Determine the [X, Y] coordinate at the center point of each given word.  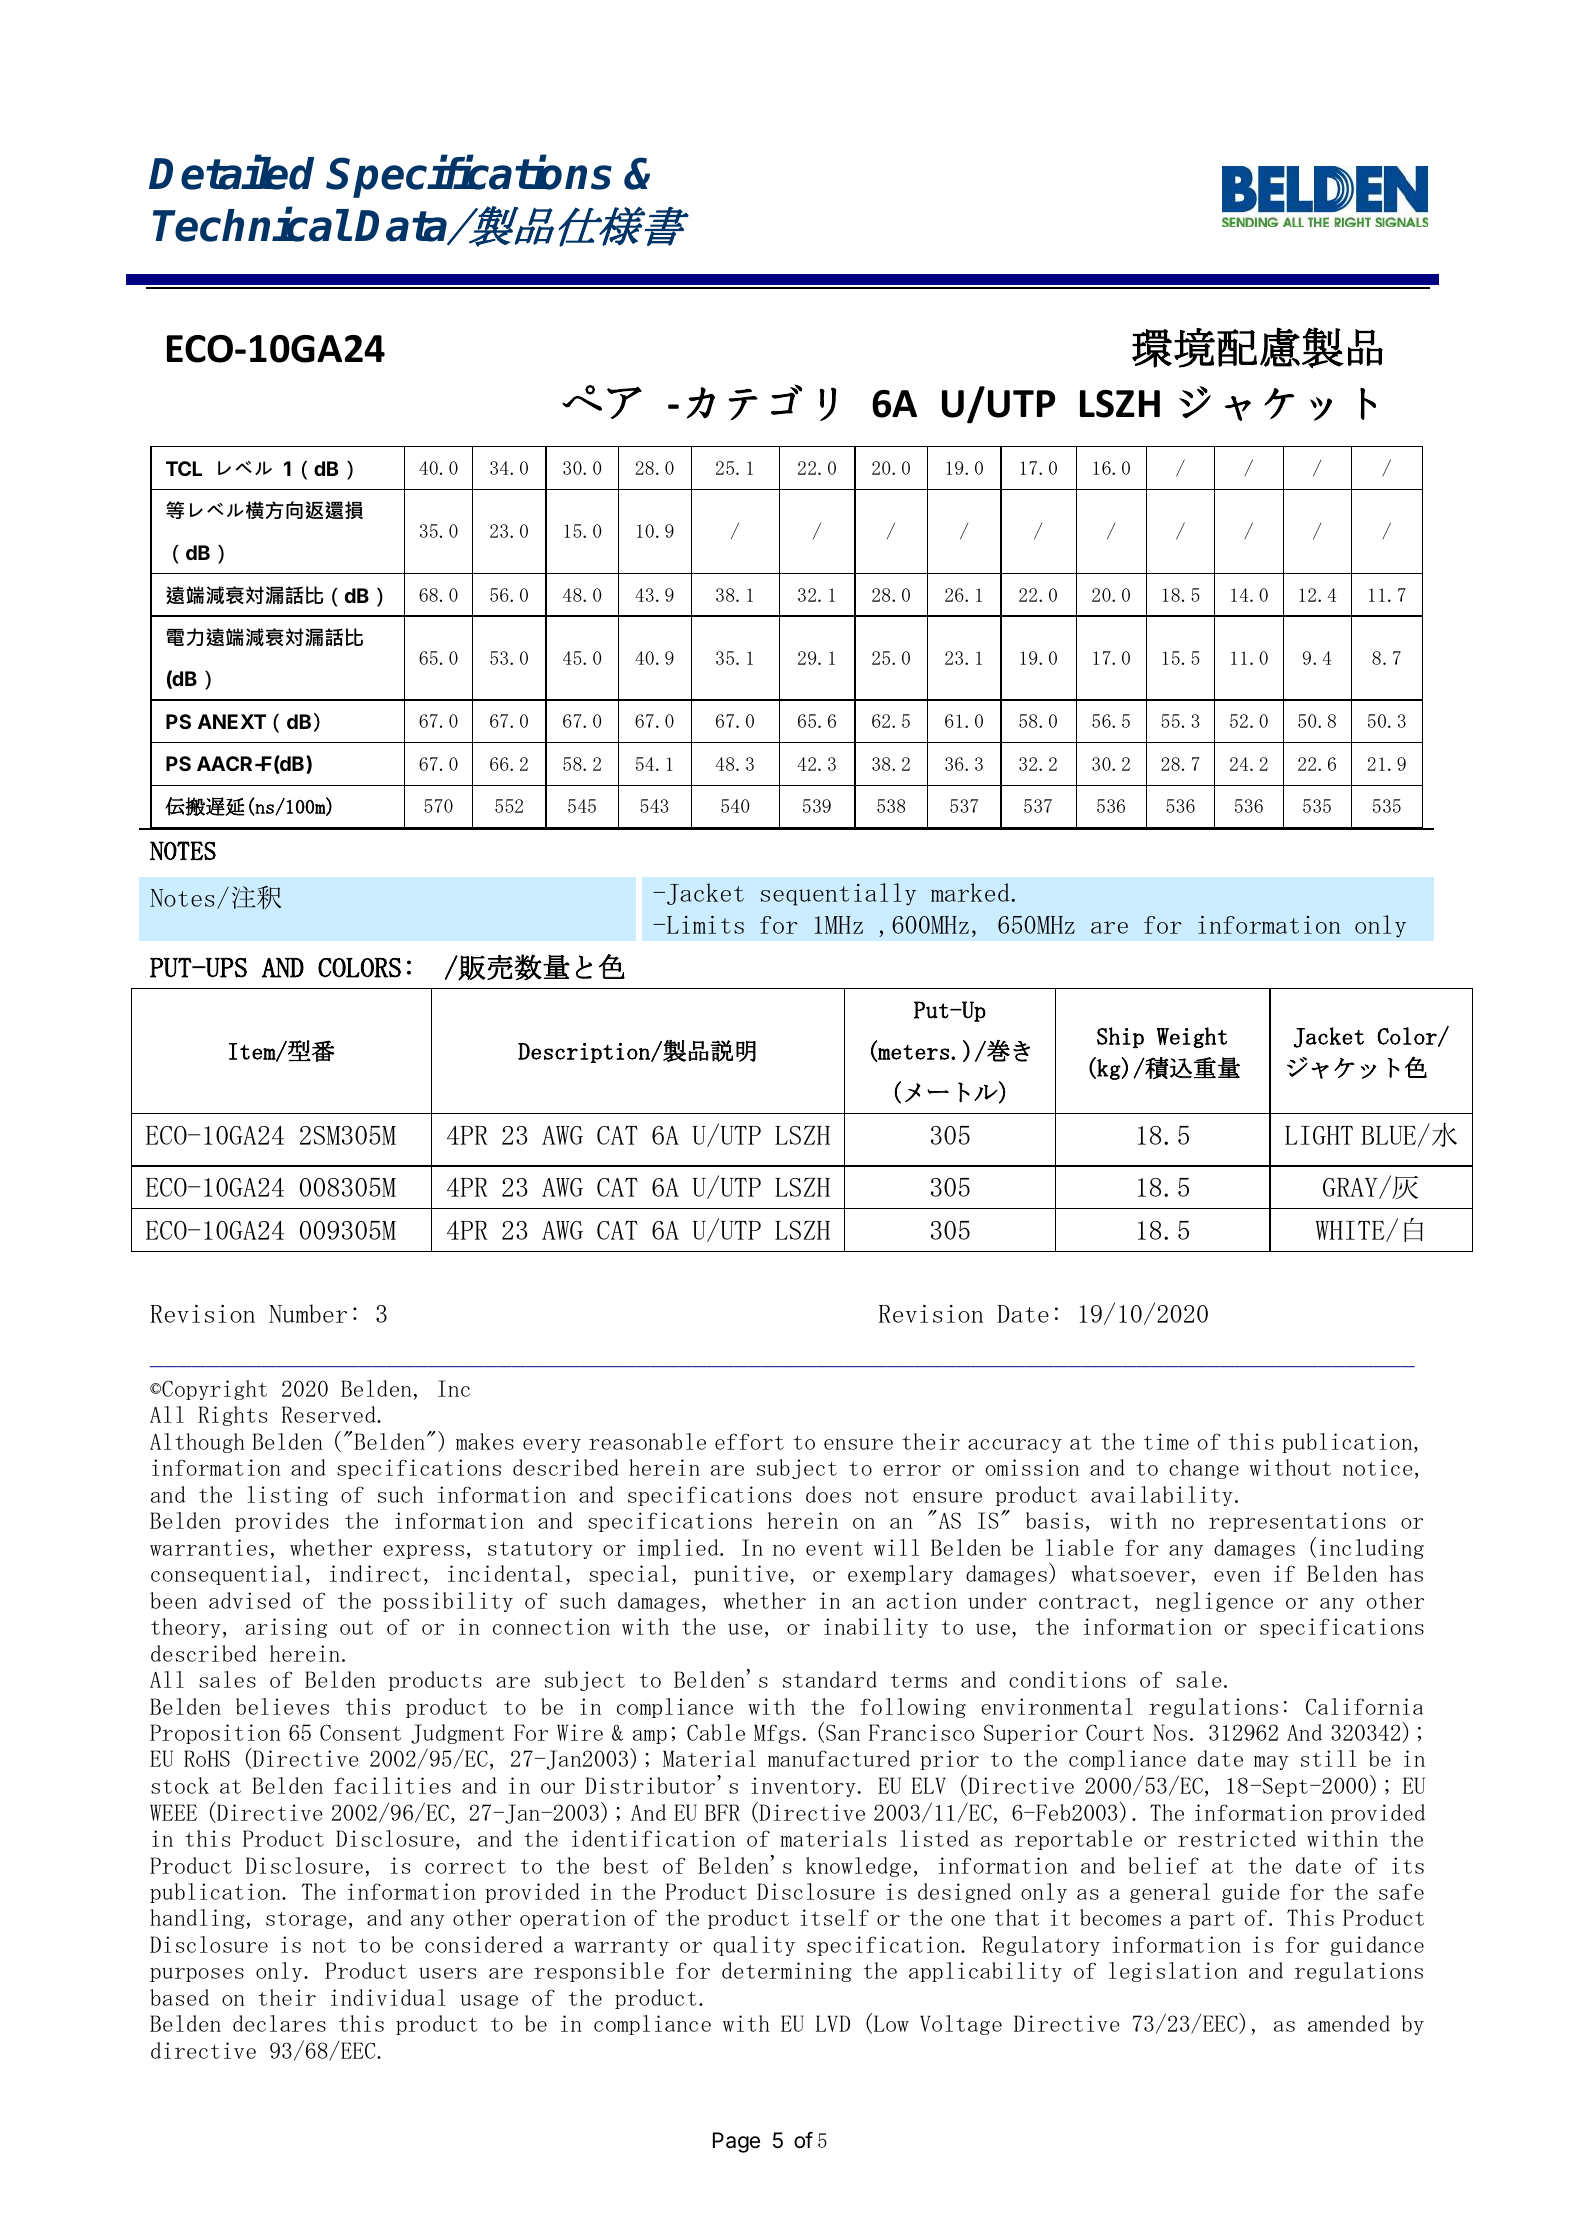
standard [830, 1679]
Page [736, 2142]
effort [749, 1441]
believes [282, 1706]
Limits [705, 925]
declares [279, 2023]
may [1271, 1763]
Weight [1192, 1037]
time [1166, 1441]
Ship [1120, 1037]
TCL [184, 468]
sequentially [838, 894]
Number [308, 1313]
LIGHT [1319, 1135]
